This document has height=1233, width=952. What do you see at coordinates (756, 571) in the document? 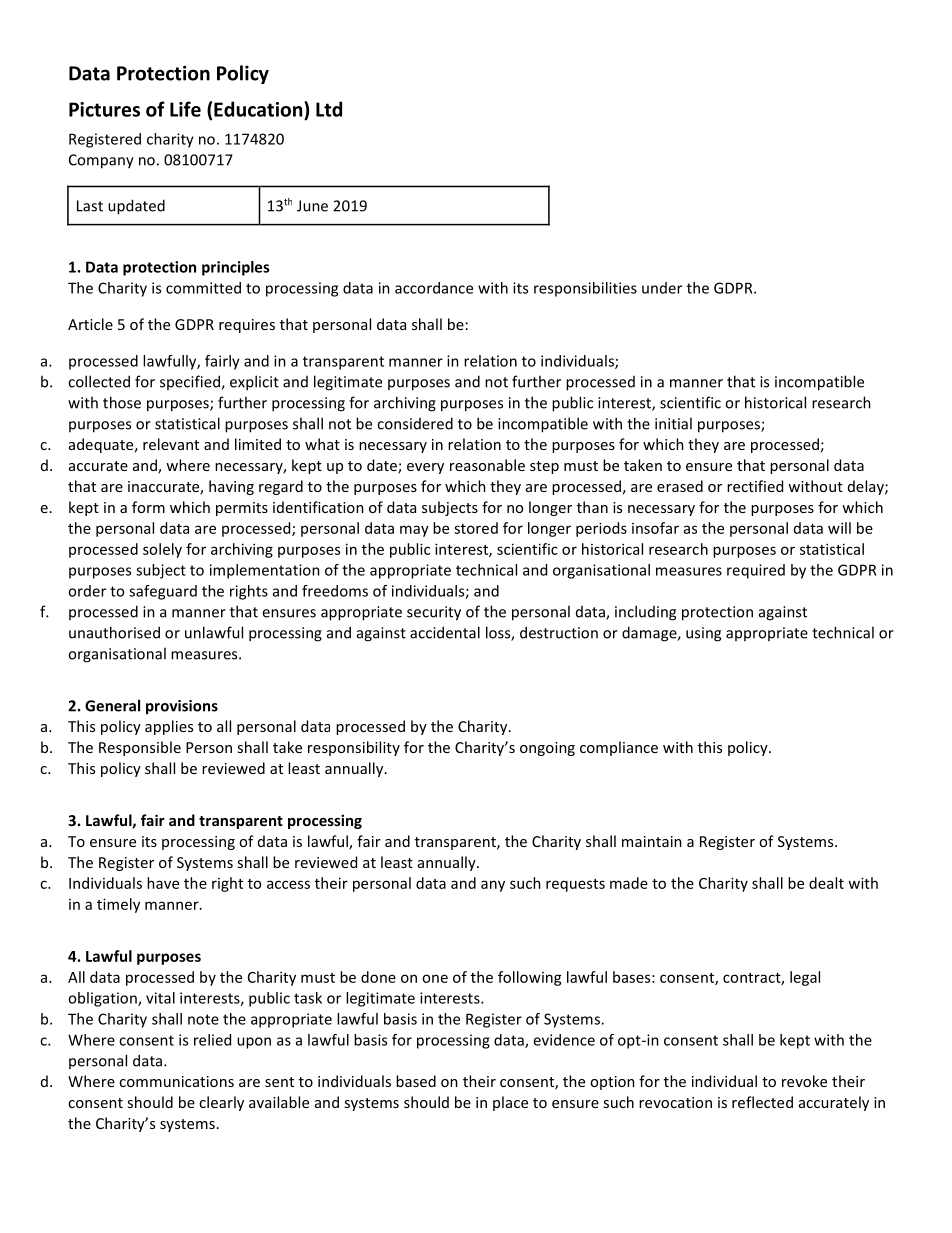
I see `required` at bounding box center [756, 571].
